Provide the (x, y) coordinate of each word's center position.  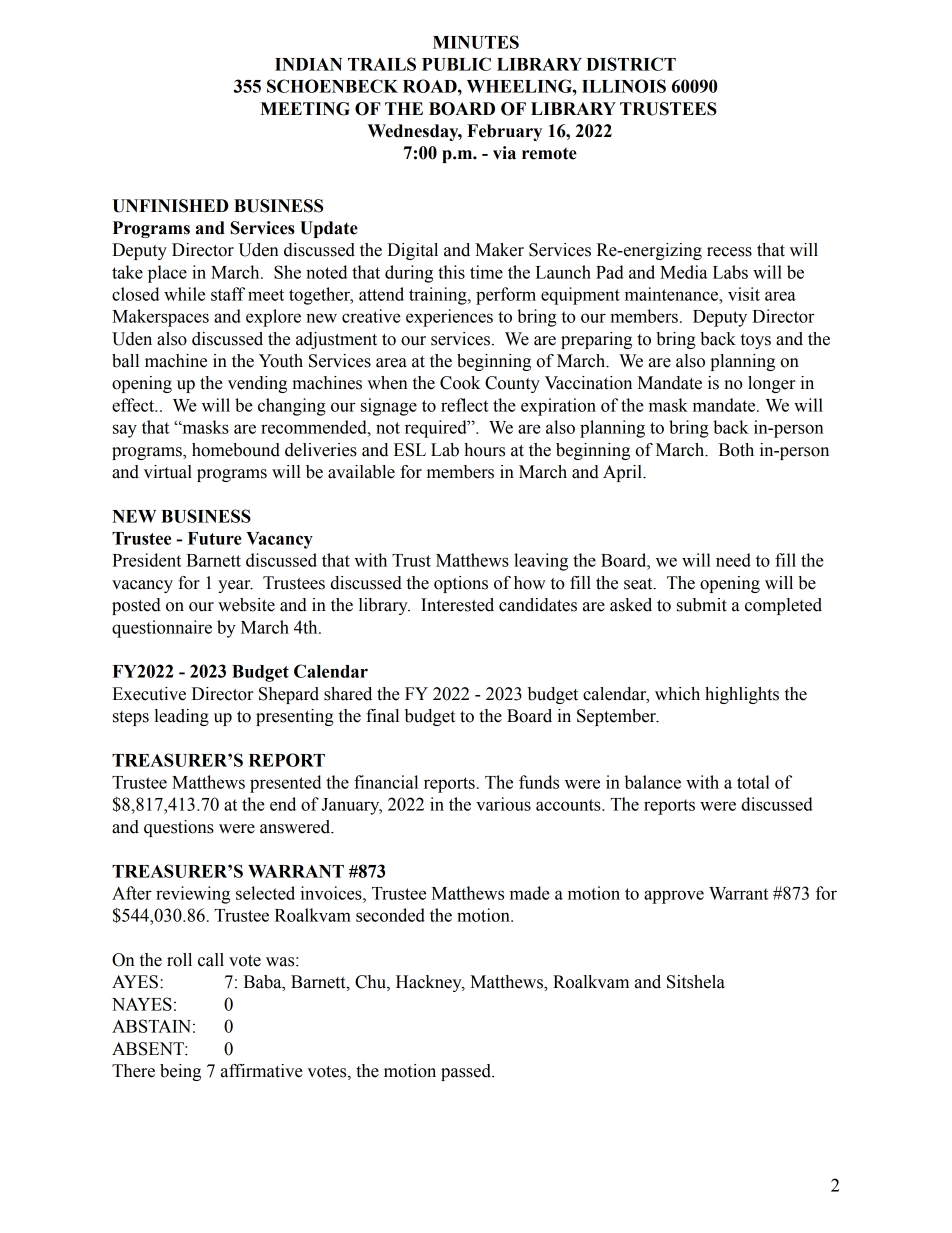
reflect (464, 405)
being (180, 1072)
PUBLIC (456, 64)
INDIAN (308, 64)
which (677, 694)
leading (181, 717)
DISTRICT (631, 64)
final (382, 716)
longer (771, 384)
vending (257, 384)
